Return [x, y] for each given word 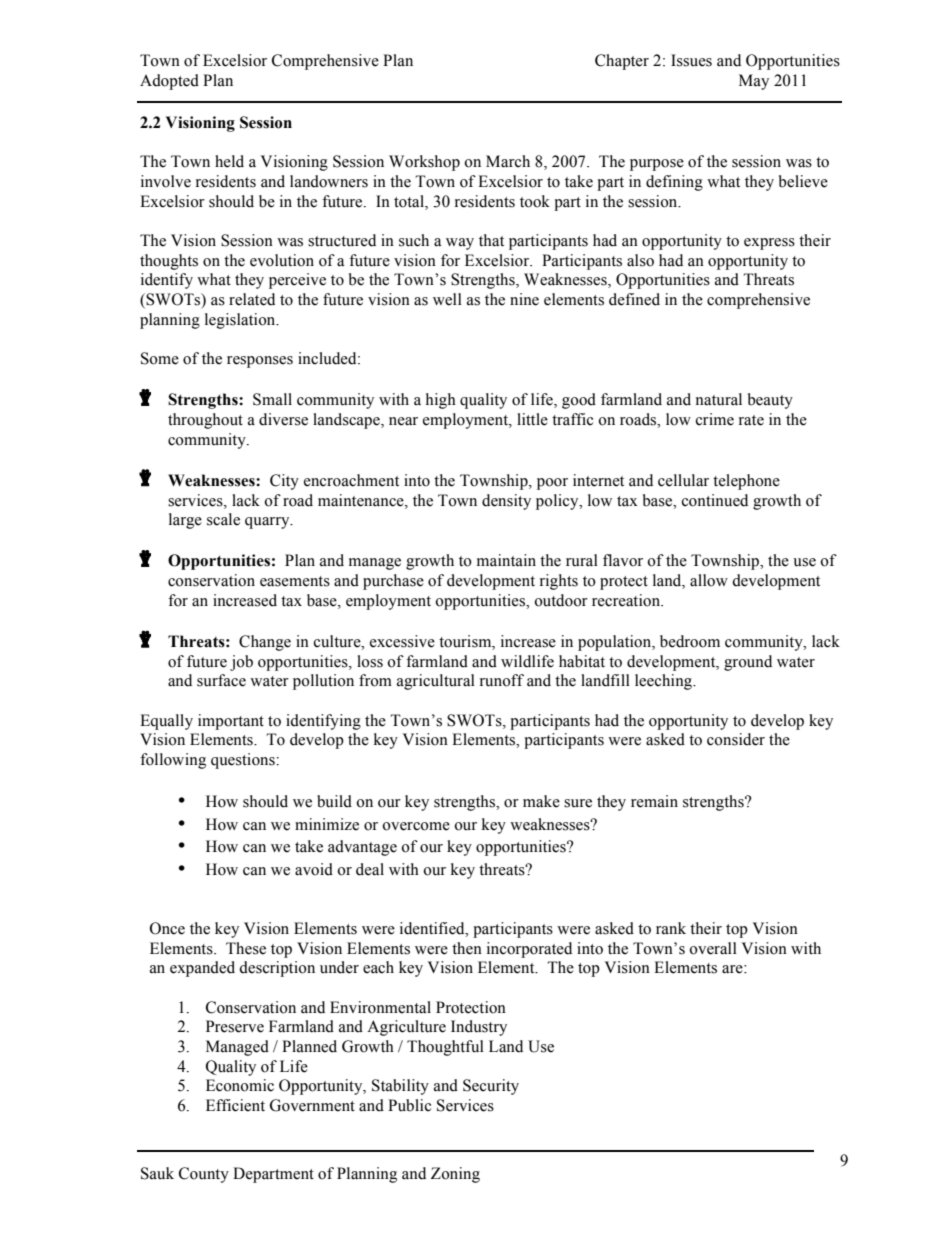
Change [265, 643]
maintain [506, 560]
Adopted [169, 82]
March [508, 161]
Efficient [235, 1105]
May [754, 82]
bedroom [690, 641]
